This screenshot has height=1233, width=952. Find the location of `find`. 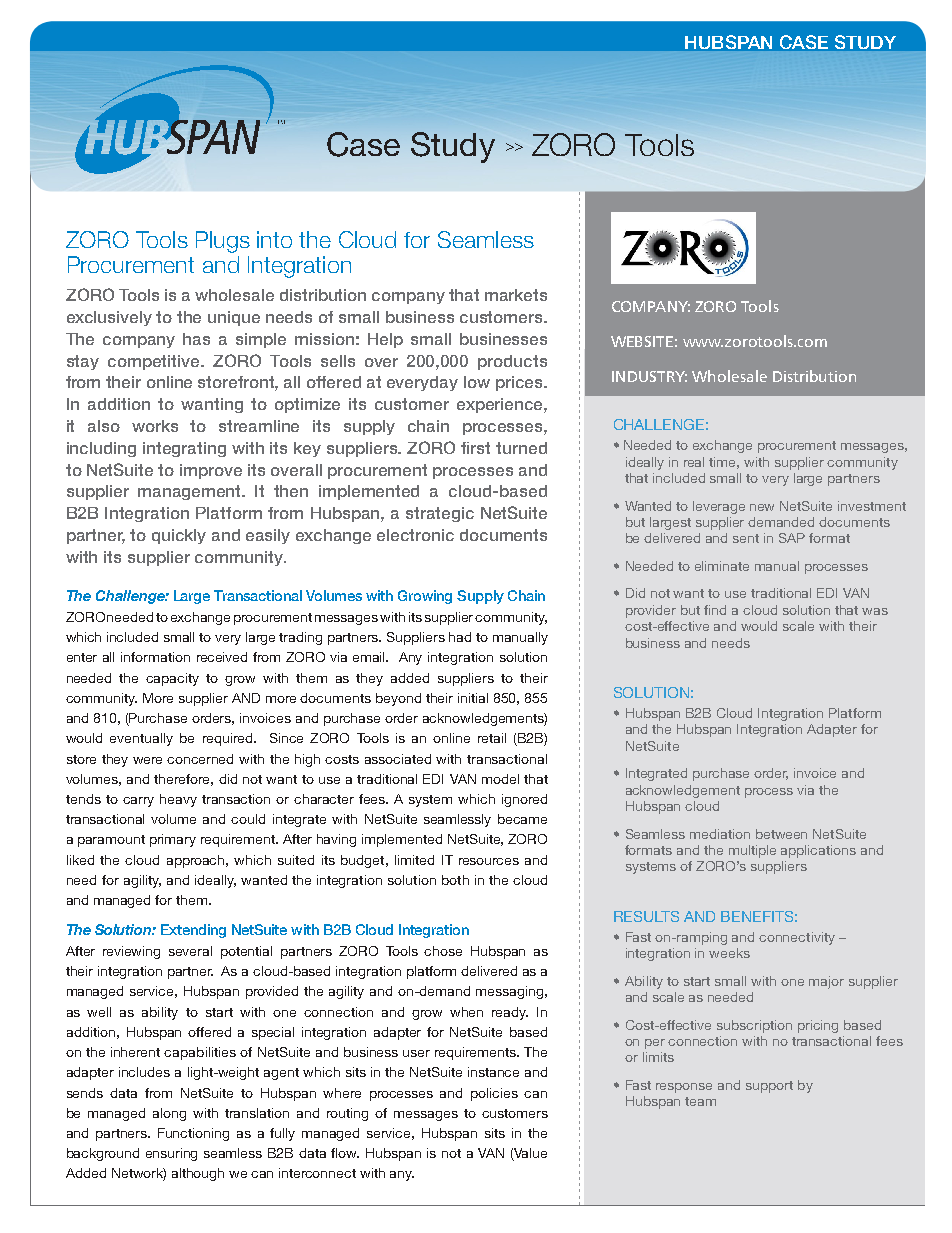

find is located at coordinates (715, 610).
